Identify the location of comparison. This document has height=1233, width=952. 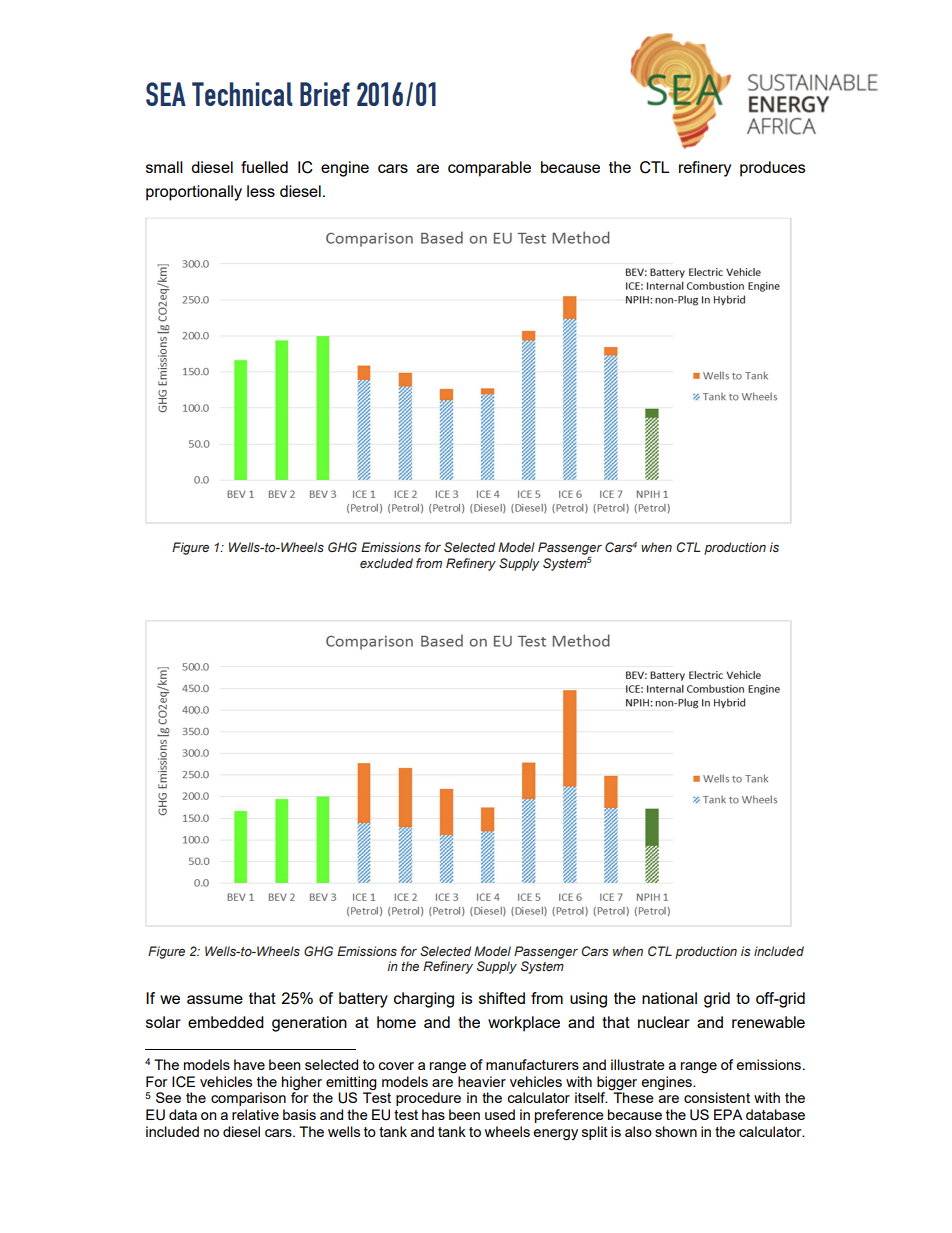
(248, 1099).
